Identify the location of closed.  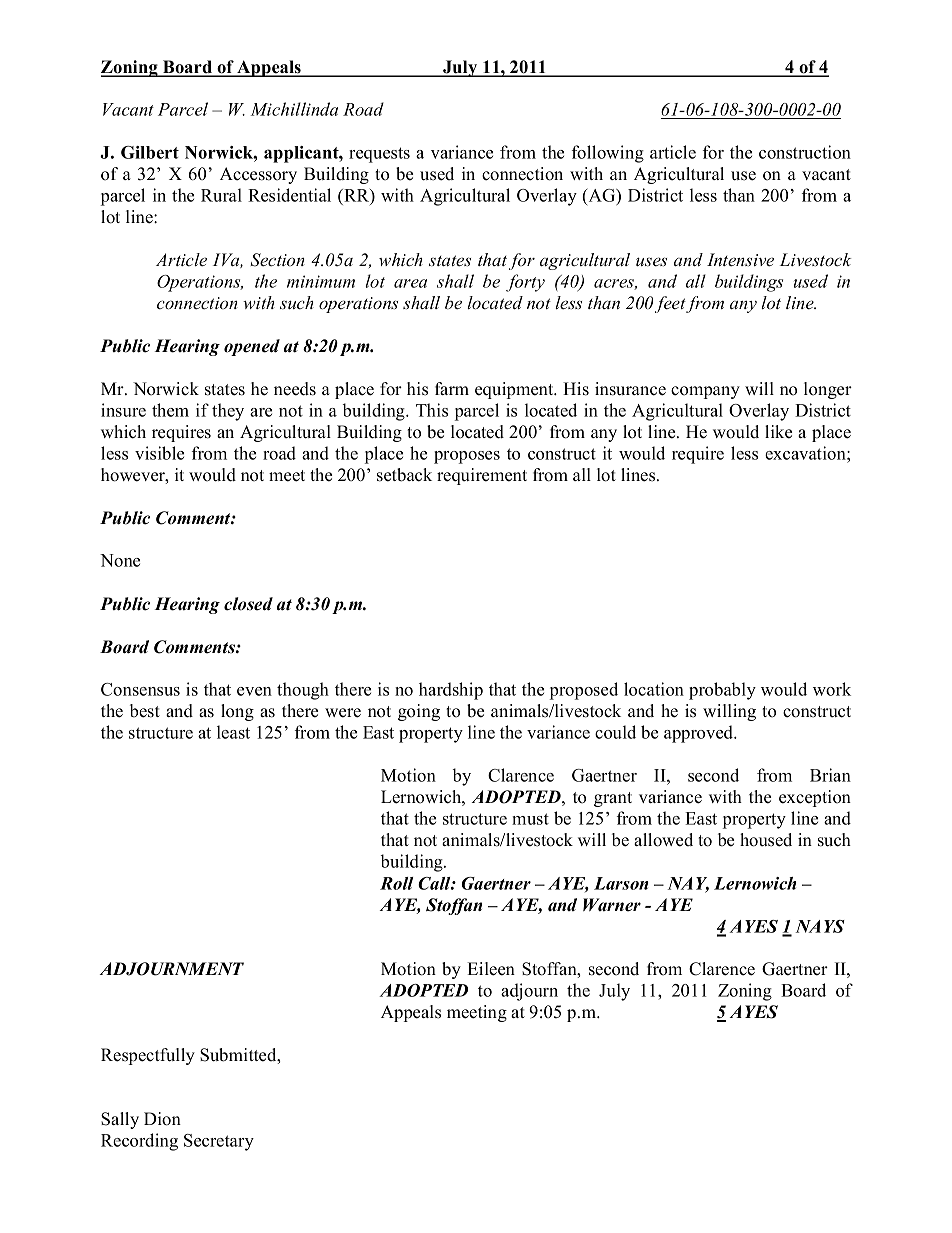
(248, 604).
